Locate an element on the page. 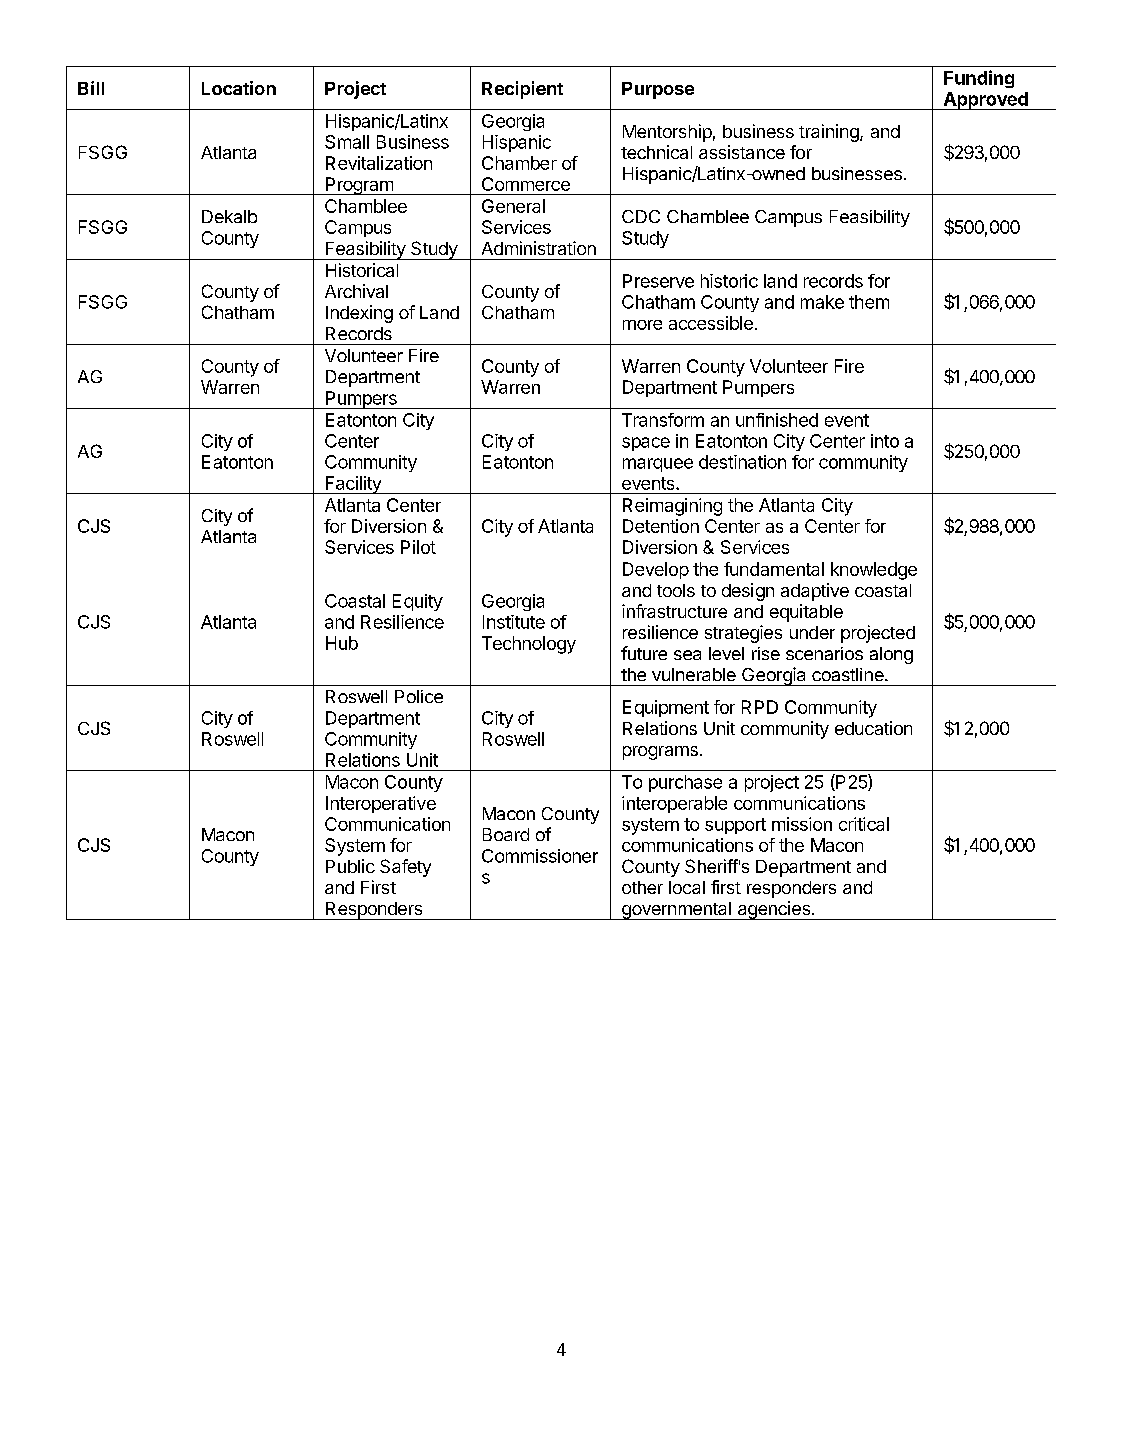  Location is located at coordinates (239, 88).
